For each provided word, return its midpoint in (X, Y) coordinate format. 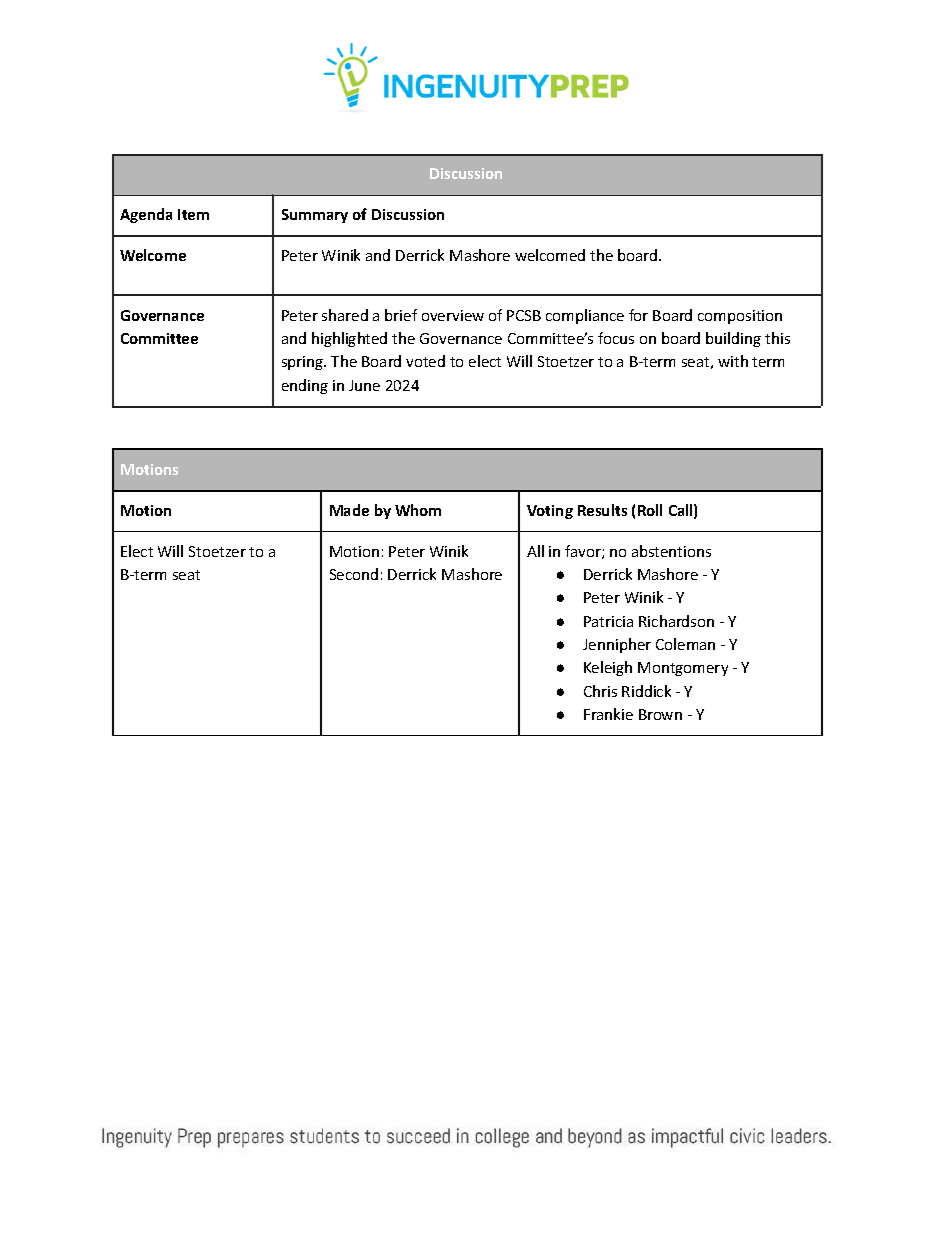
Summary (315, 216)
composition (740, 317)
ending (305, 386)
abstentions (671, 551)
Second (354, 574)
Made (349, 510)
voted (425, 361)
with (733, 361)
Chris (600, 691)
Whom (418, 510)
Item (193, 214)
